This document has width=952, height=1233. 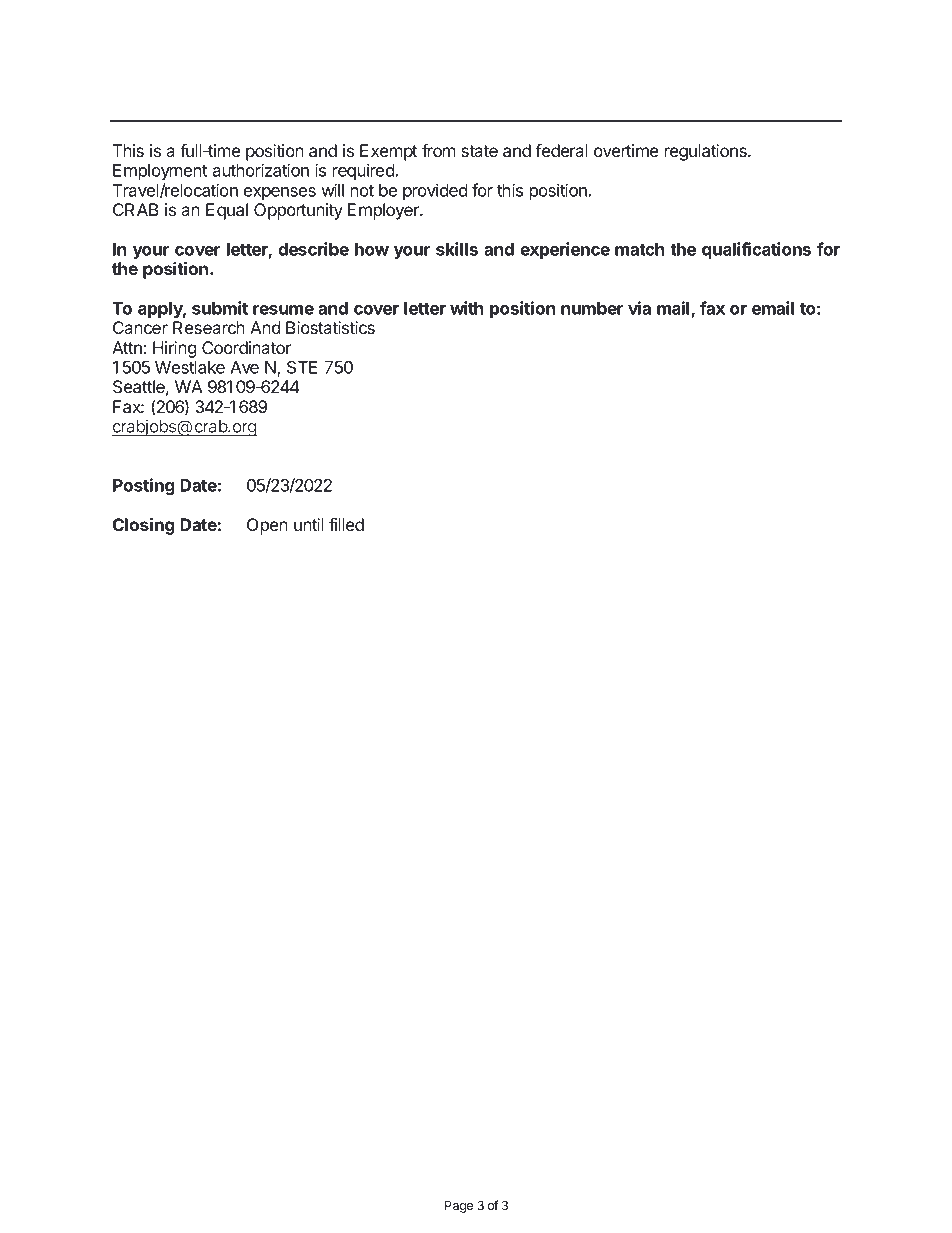 I want to click on Open, so click(x=267, y=526).
